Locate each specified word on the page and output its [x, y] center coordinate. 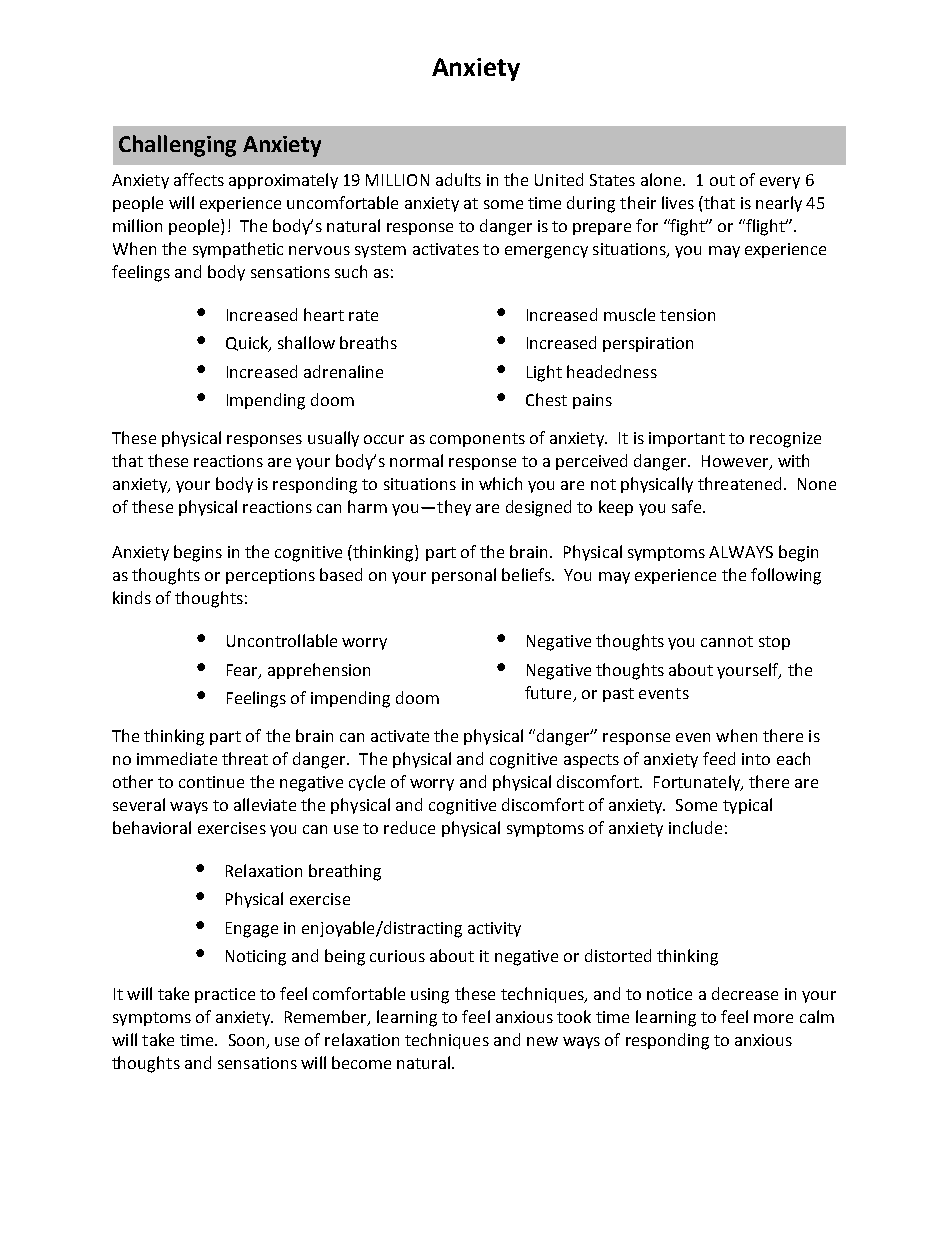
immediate [177, 758]
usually [333, 439]
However [736, 462]
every [780, 183]
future [548, 692]
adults [458, 179]
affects [199, 179]
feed [719, 758]
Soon [246, 1040]
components [477, 440]
